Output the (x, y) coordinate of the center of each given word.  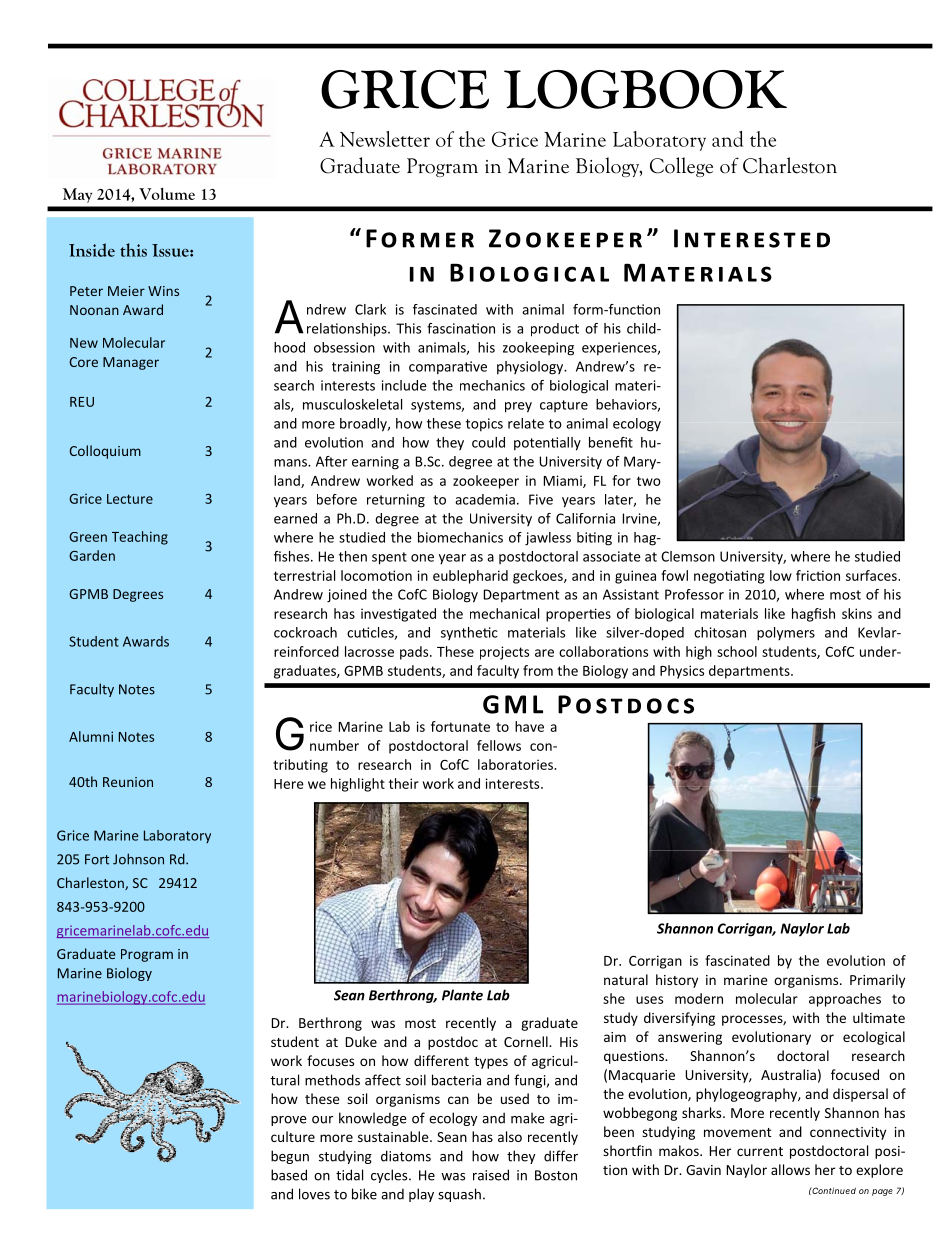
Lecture (130, 499)
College (681, 167)
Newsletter (385, 139)
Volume (167, 194)
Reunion (128, 782)
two (649, 481)
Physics (682, 672)
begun (290, 1157)
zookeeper (486, 482)
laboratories (516, 764)
